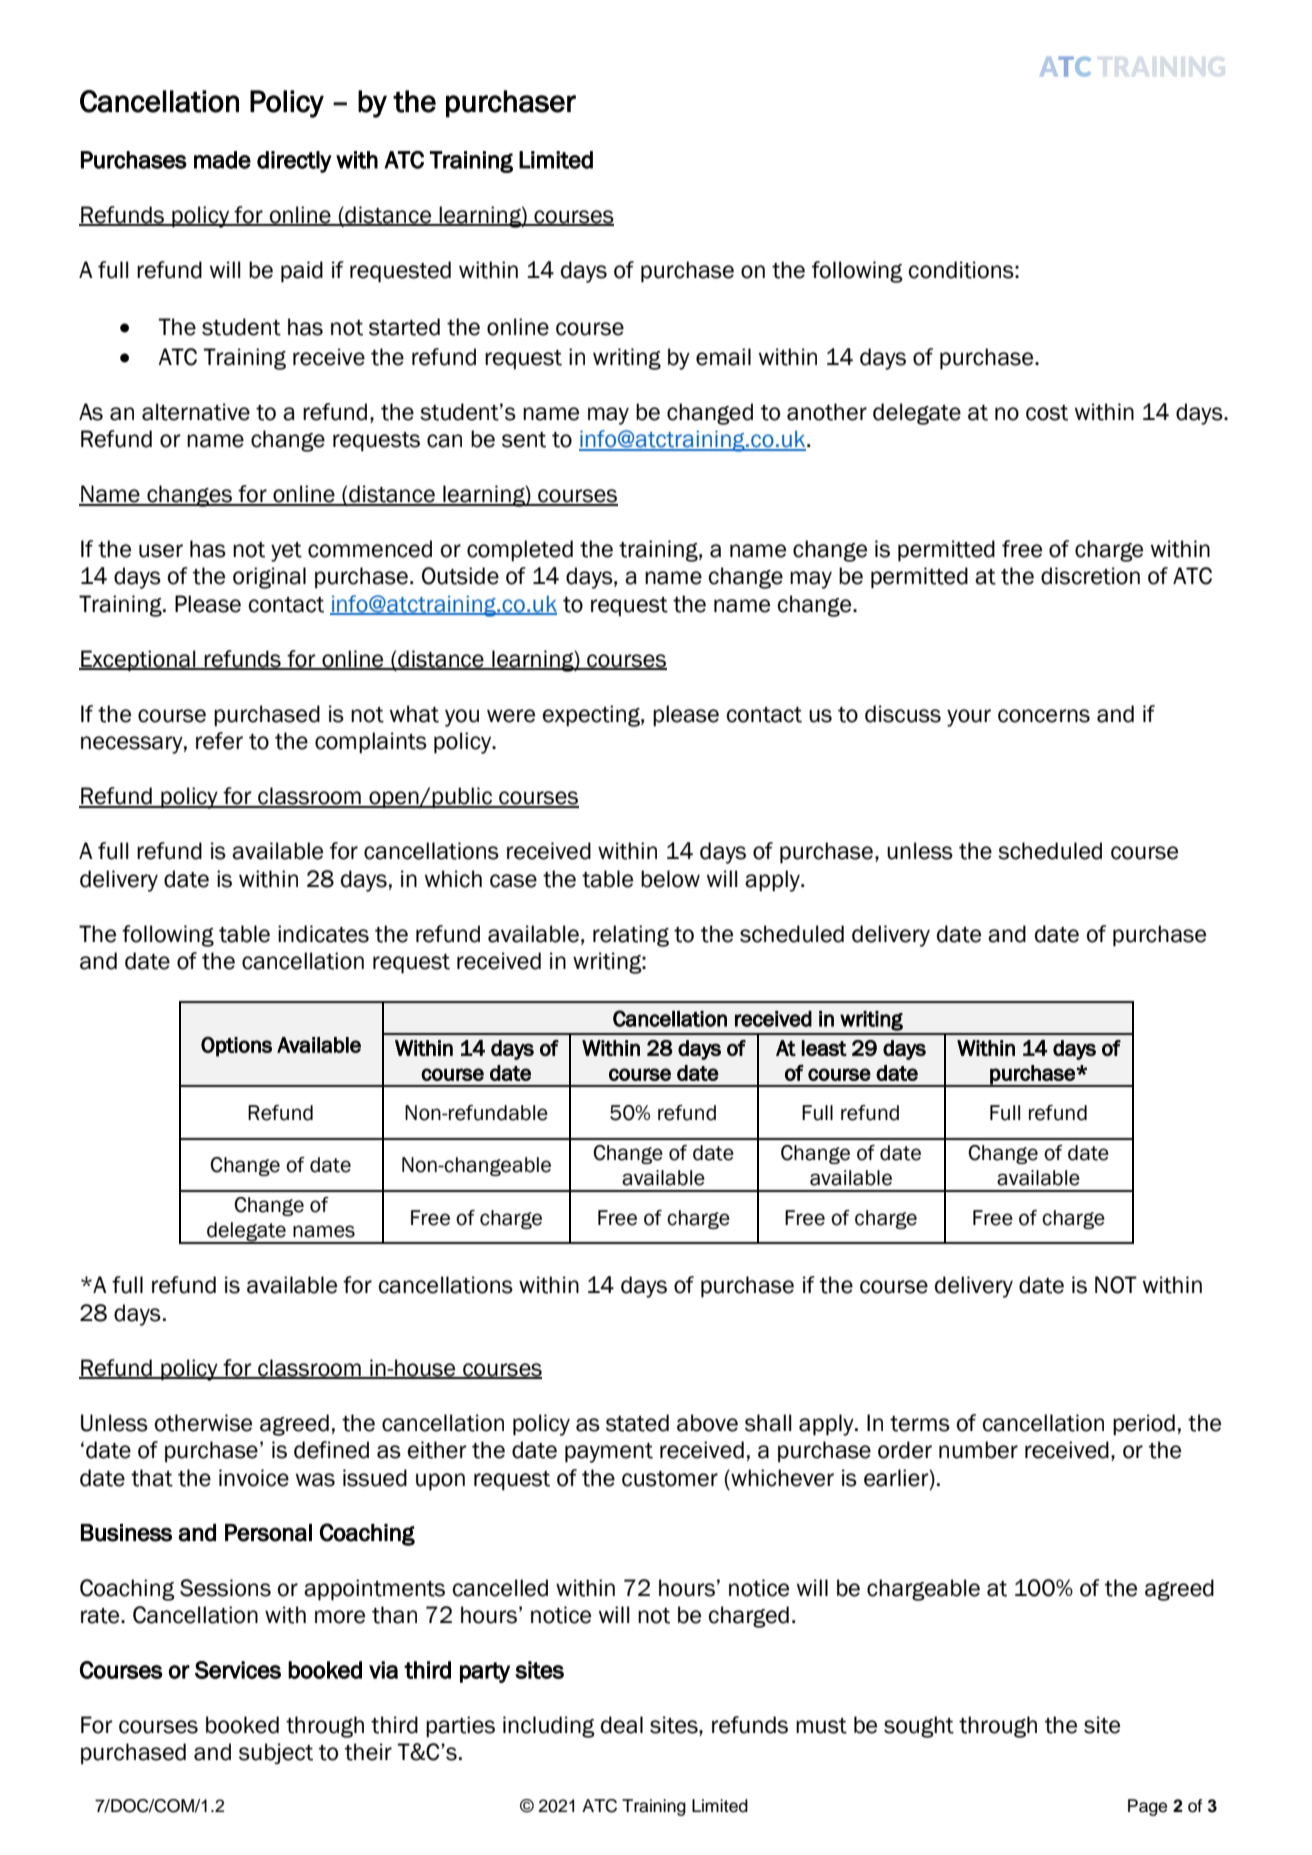 The height and width of the screenshot is (1855, 1312). I want to click on deal, so click(622, 1725).
